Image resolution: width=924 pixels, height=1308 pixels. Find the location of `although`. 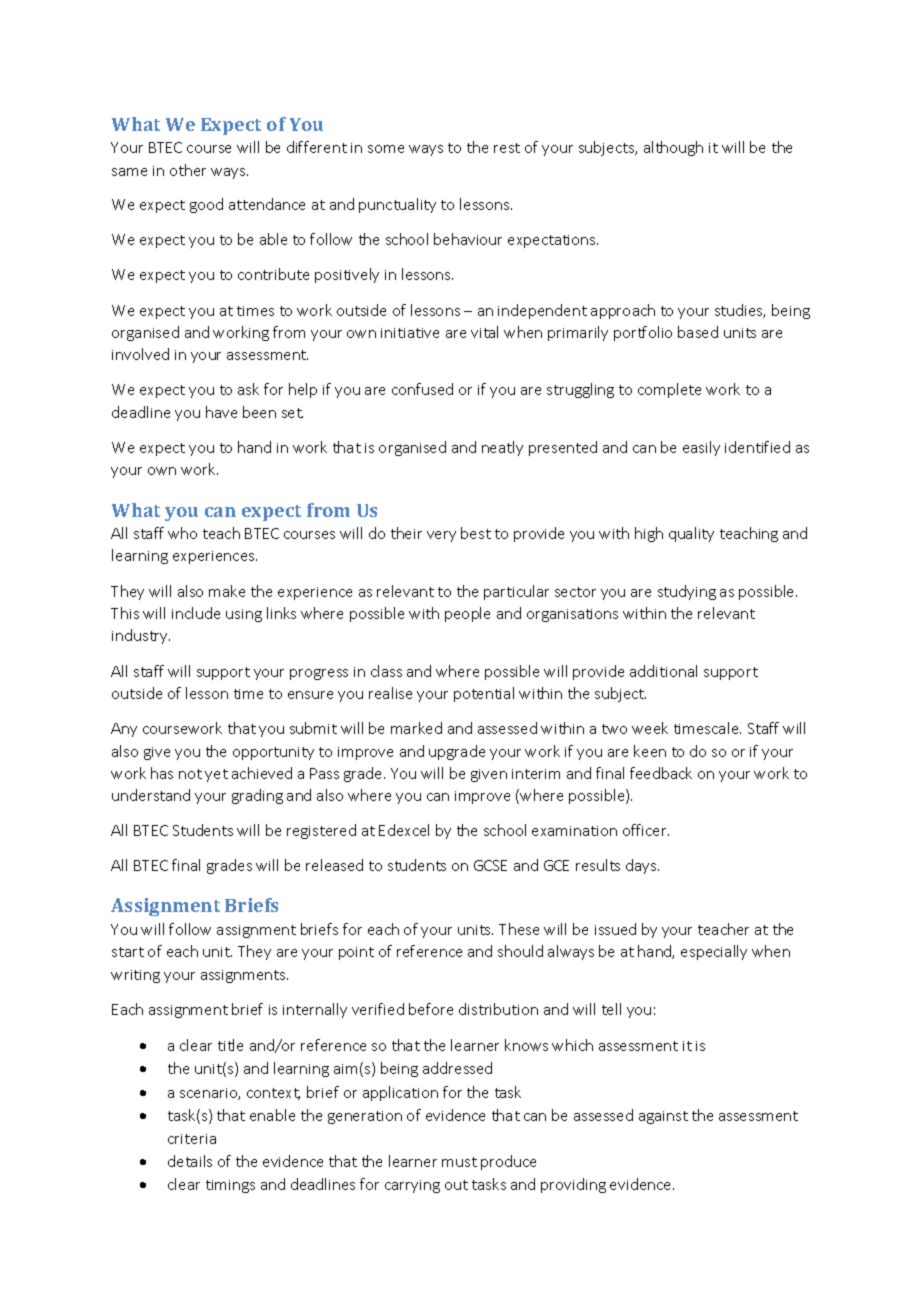

although is located at coordinates (673, 148).
